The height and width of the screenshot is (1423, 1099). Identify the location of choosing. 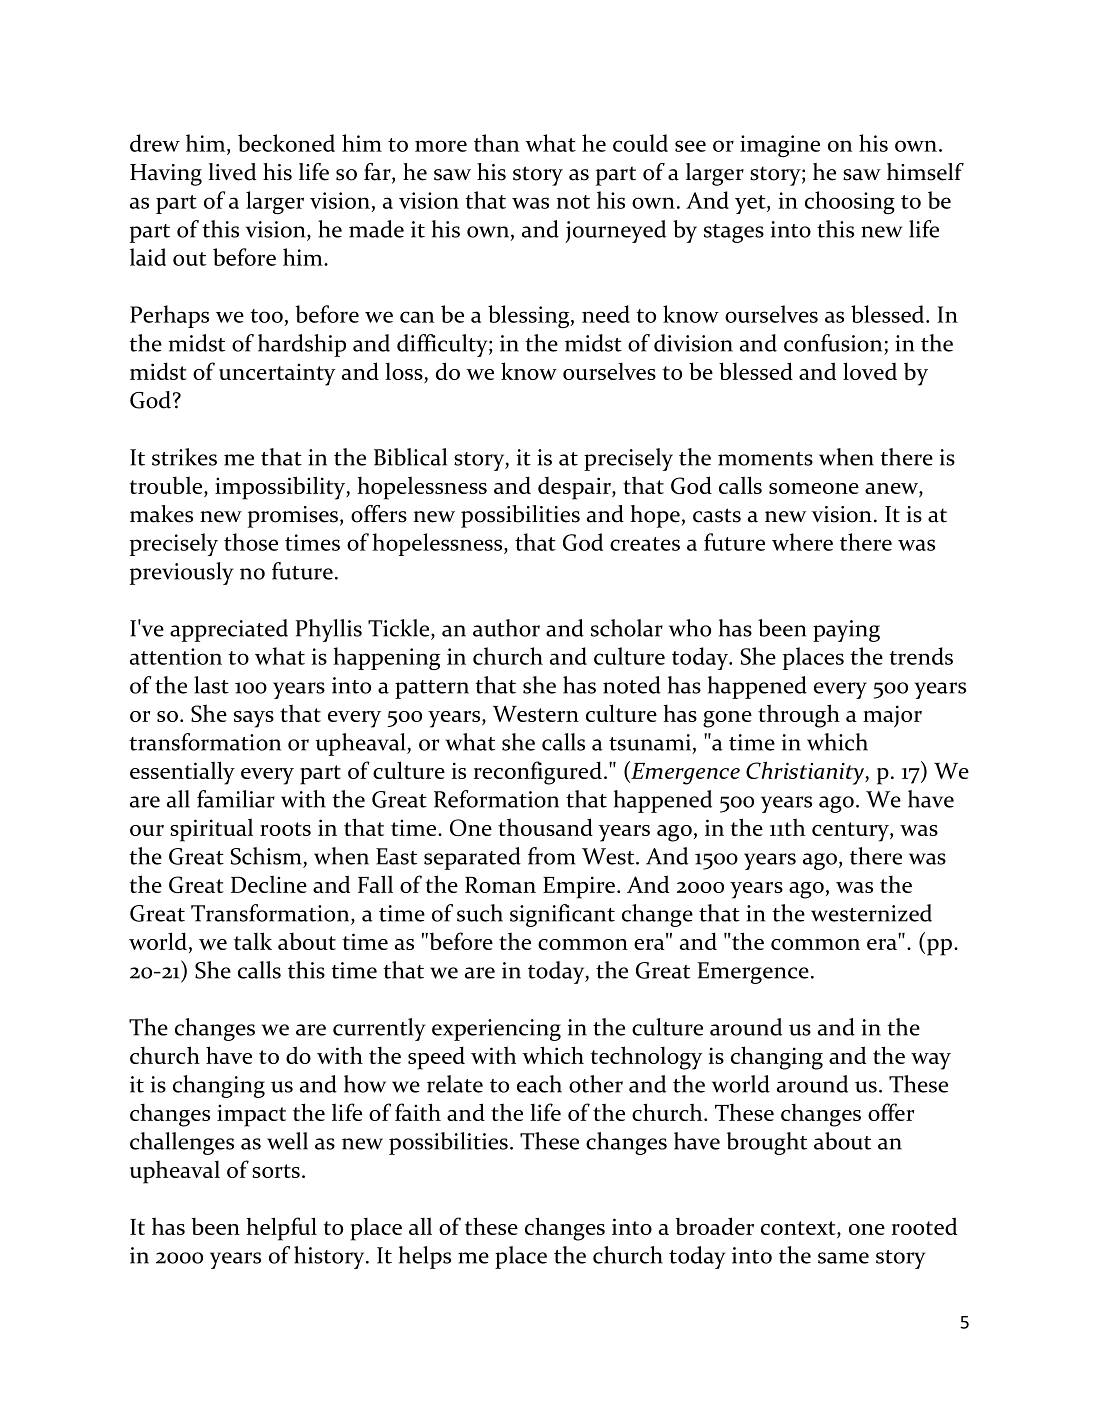
(850, 202).
